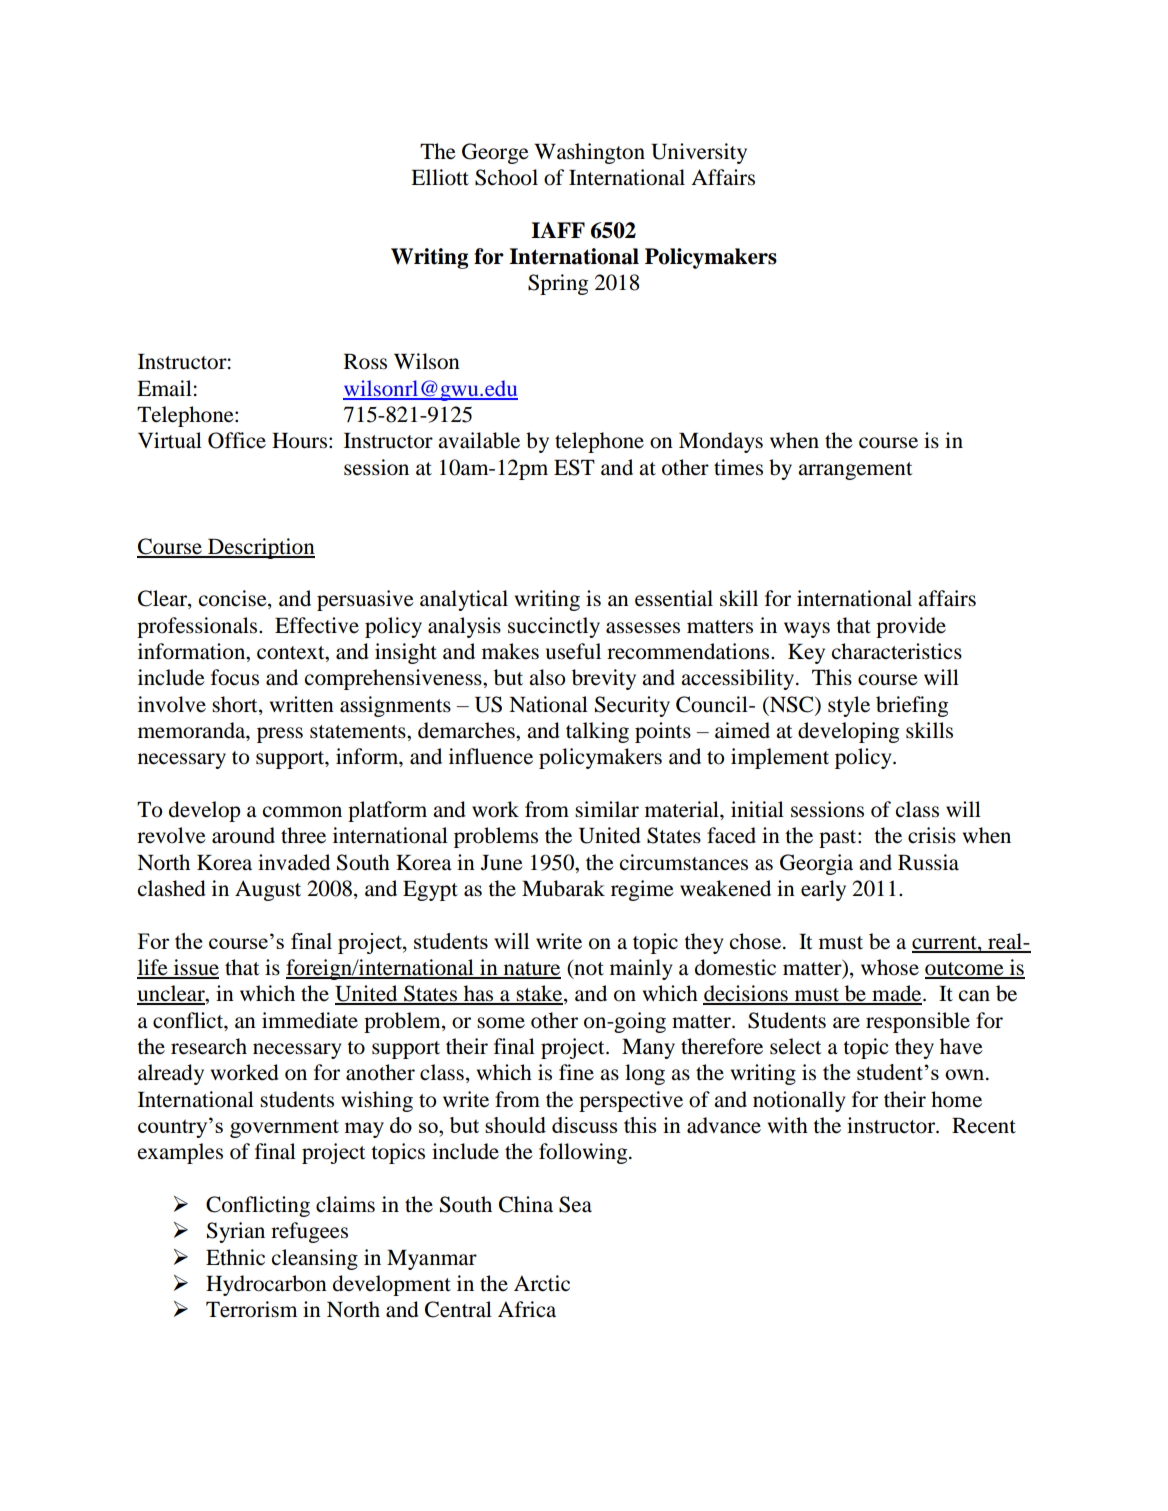  I want to click on Washington, so click(589, 153).
